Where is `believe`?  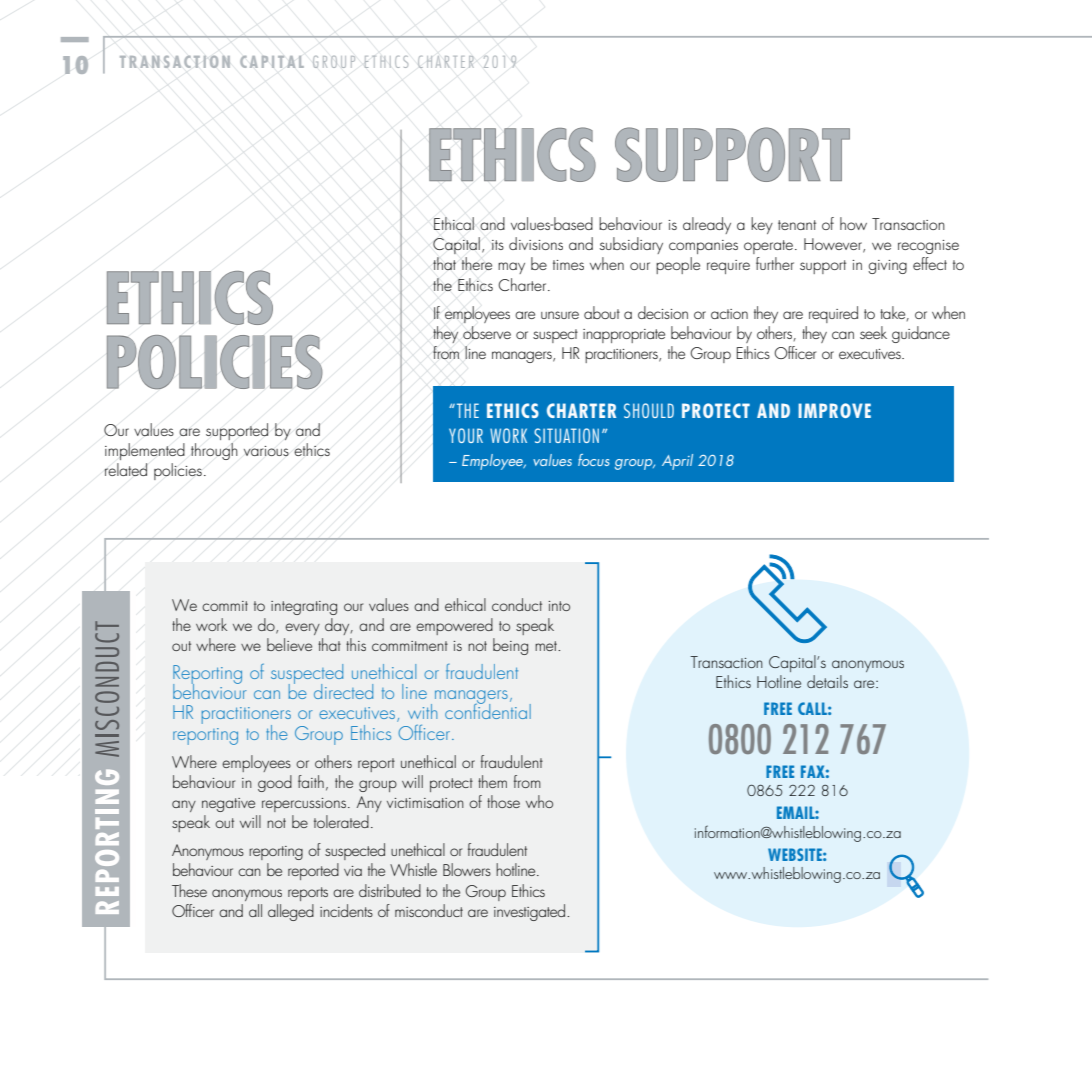 believe is located at coordinates (289, 644).
